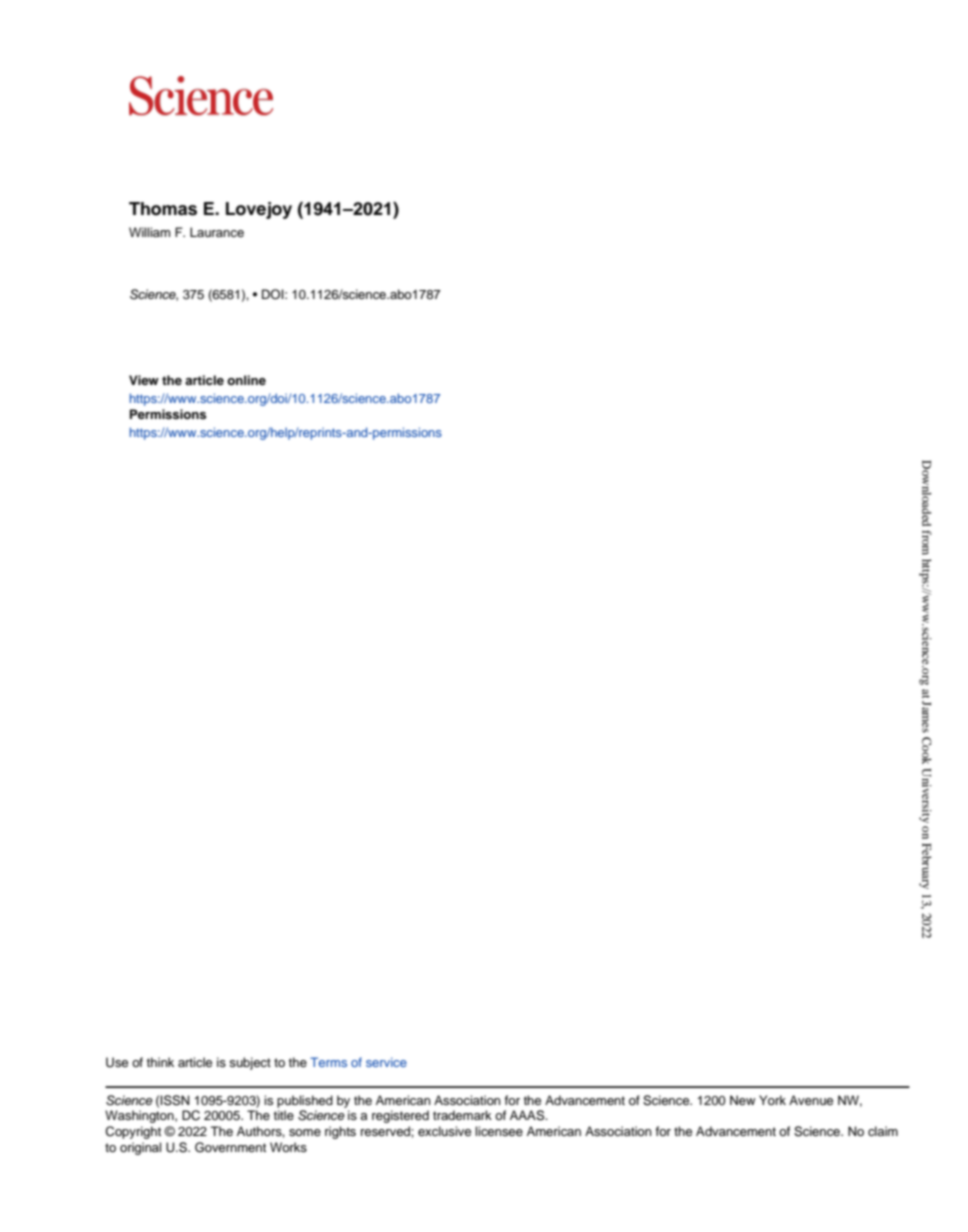  I want to click on ISSN, so click(175, 1100).
